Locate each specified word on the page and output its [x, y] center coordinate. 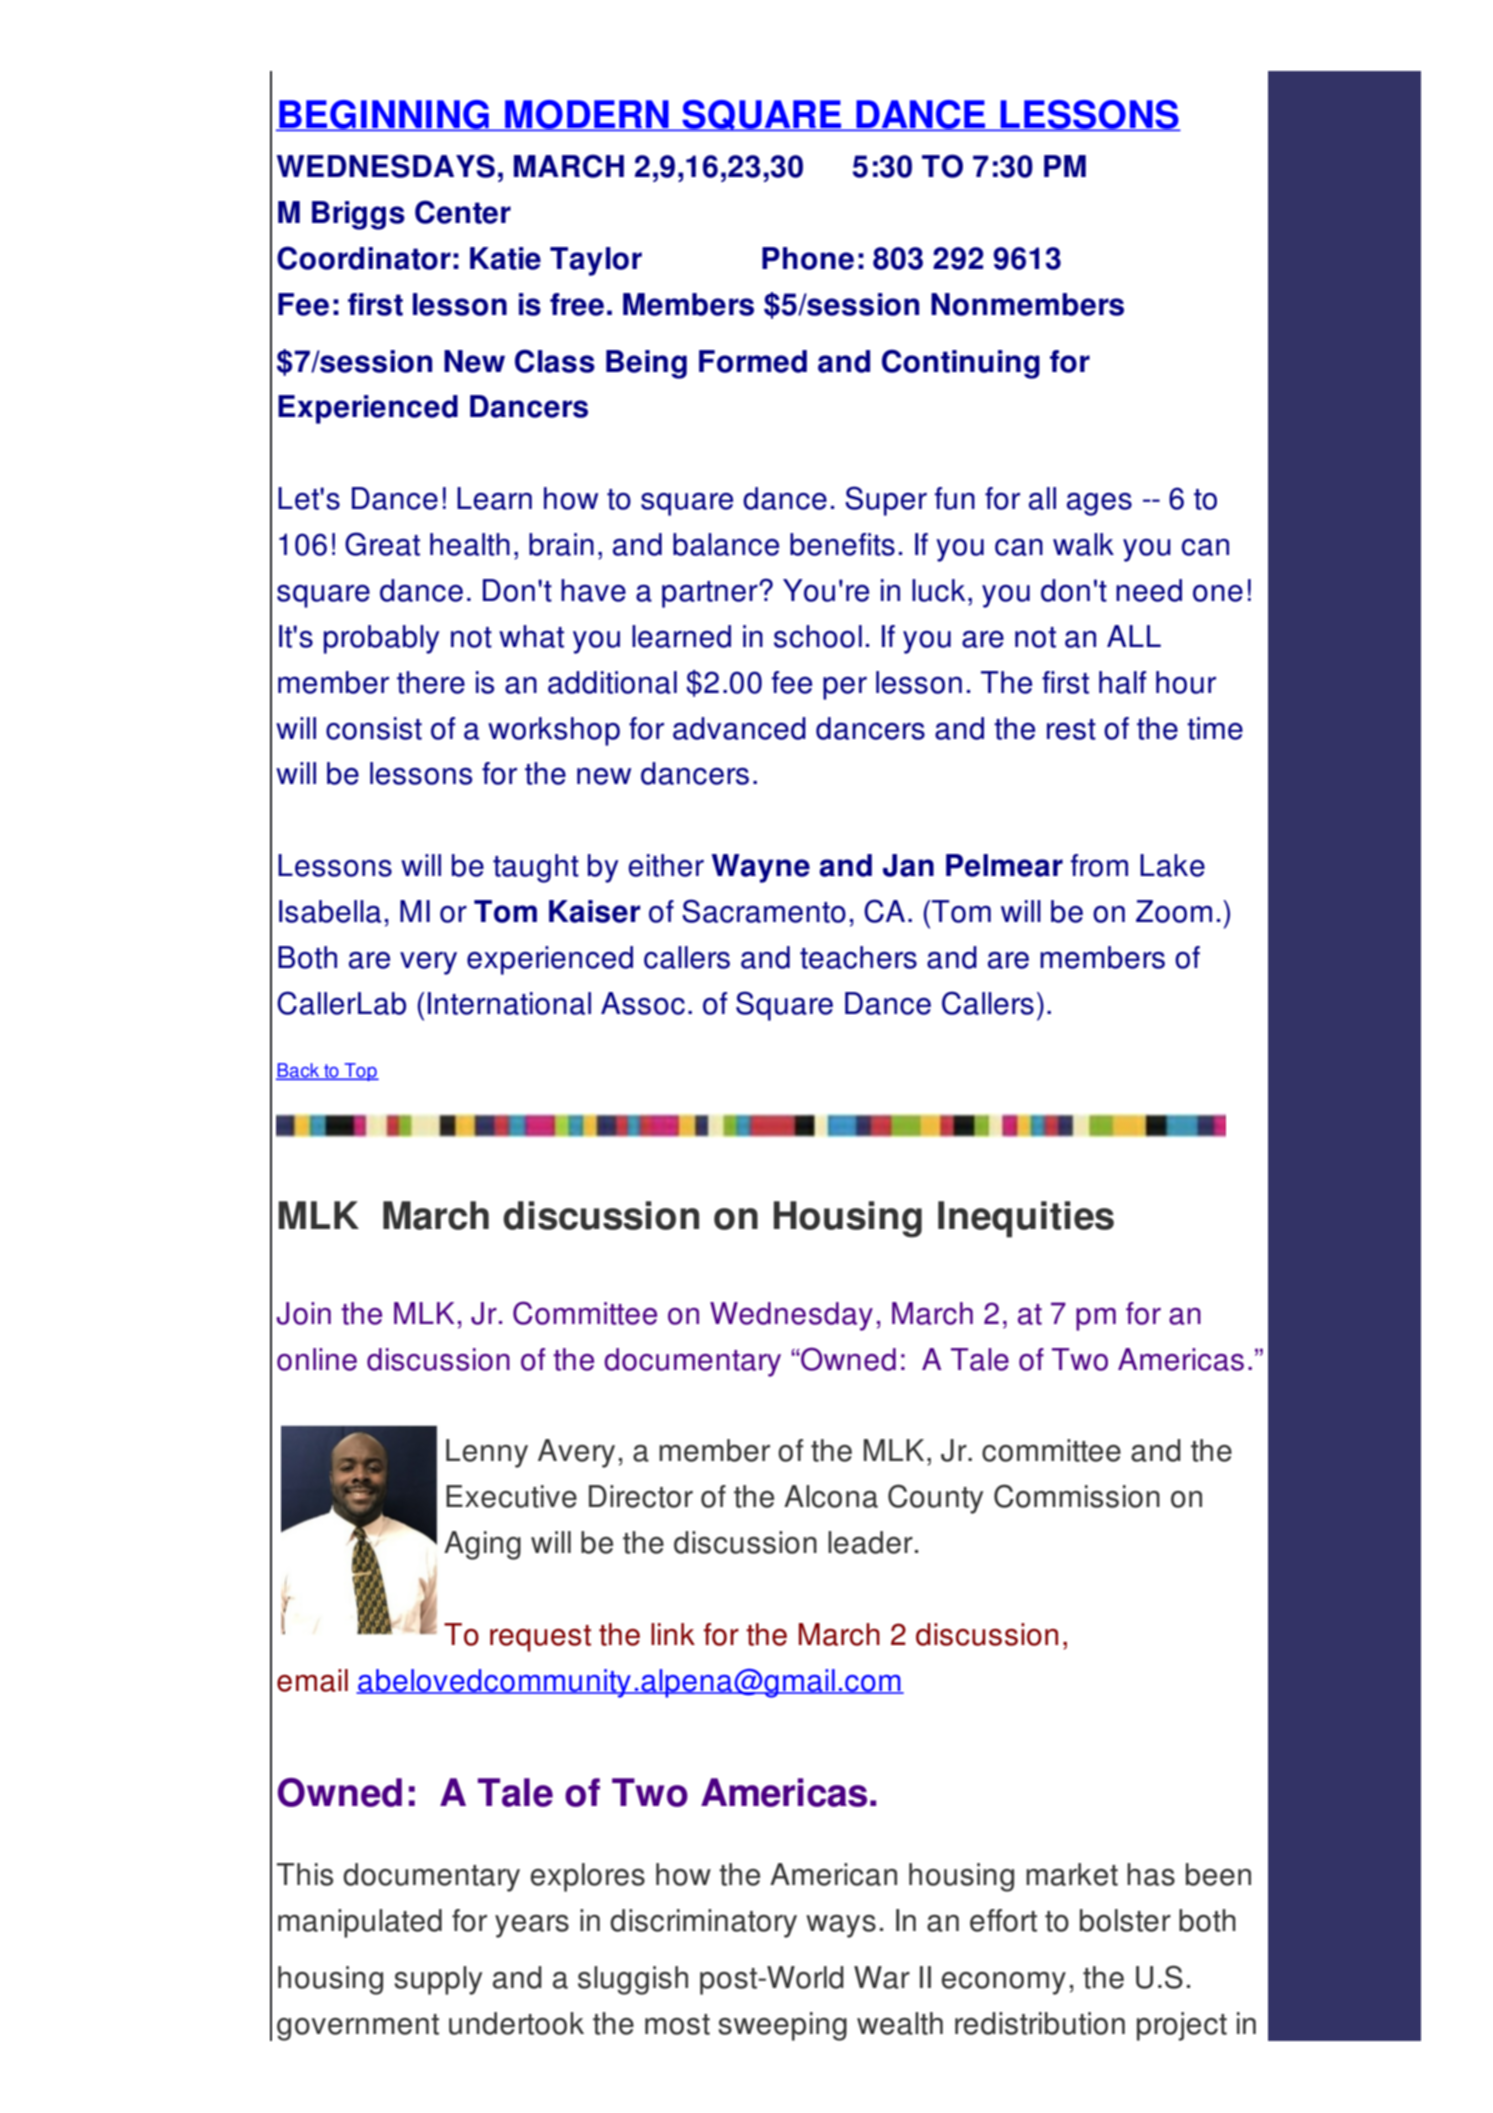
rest [1071, 729]
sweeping [782, 2026]
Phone [808, 258]
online [317, 1359]
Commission [1077, 1496]
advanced [739, 728]
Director [641, 1496]
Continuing [961, 364]
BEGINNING [384, 115]
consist [374, 728]
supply [438, 1980]
